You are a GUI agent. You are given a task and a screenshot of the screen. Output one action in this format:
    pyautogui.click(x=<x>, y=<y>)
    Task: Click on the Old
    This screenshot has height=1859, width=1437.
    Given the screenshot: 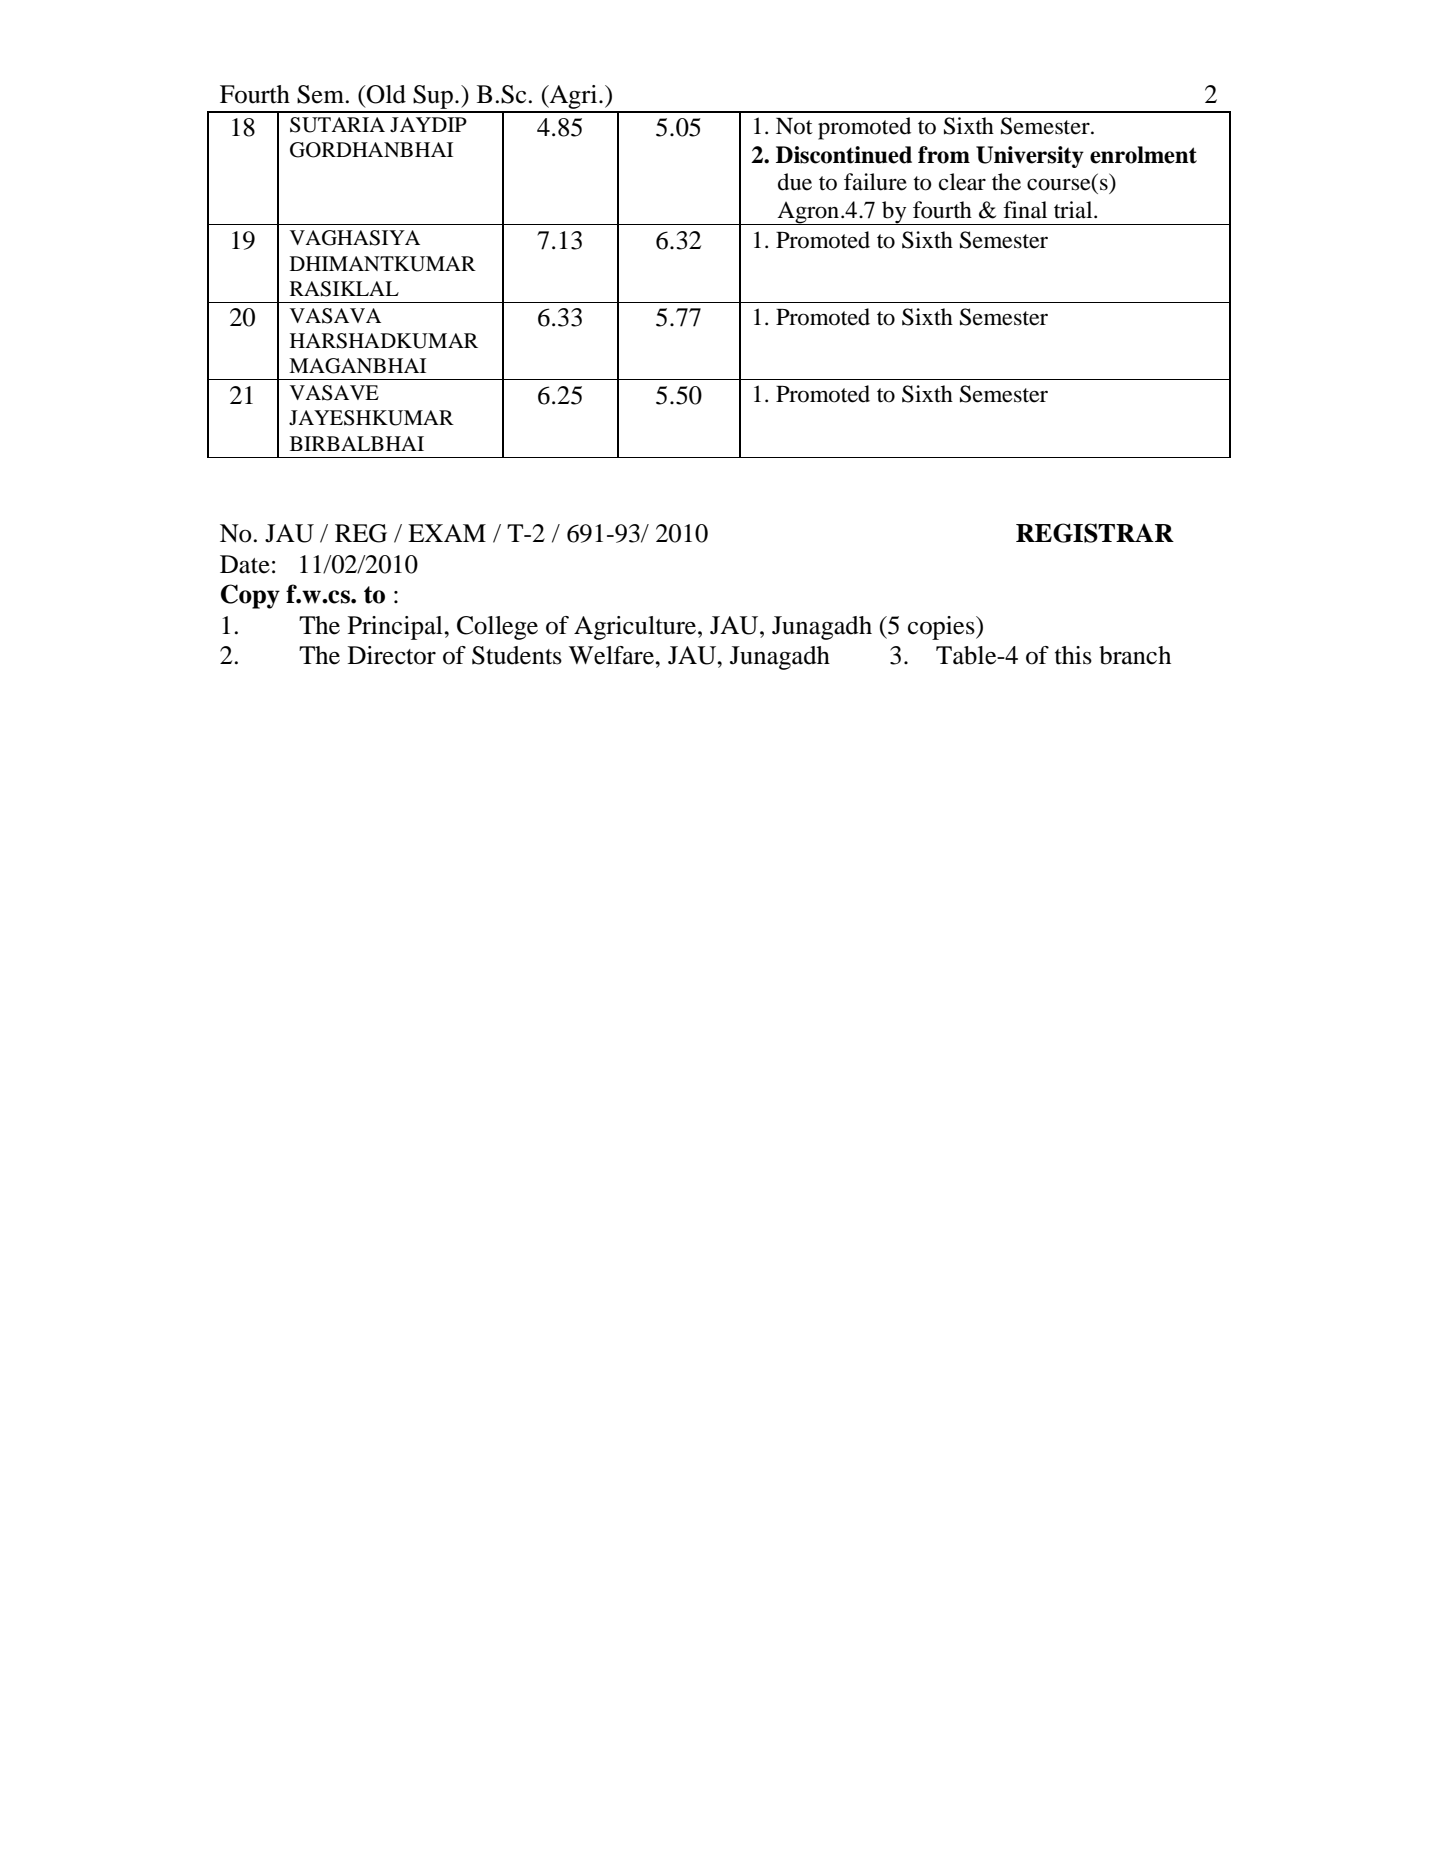 What is the action you would take?
    pyautogui.click(x=385, y=94)
